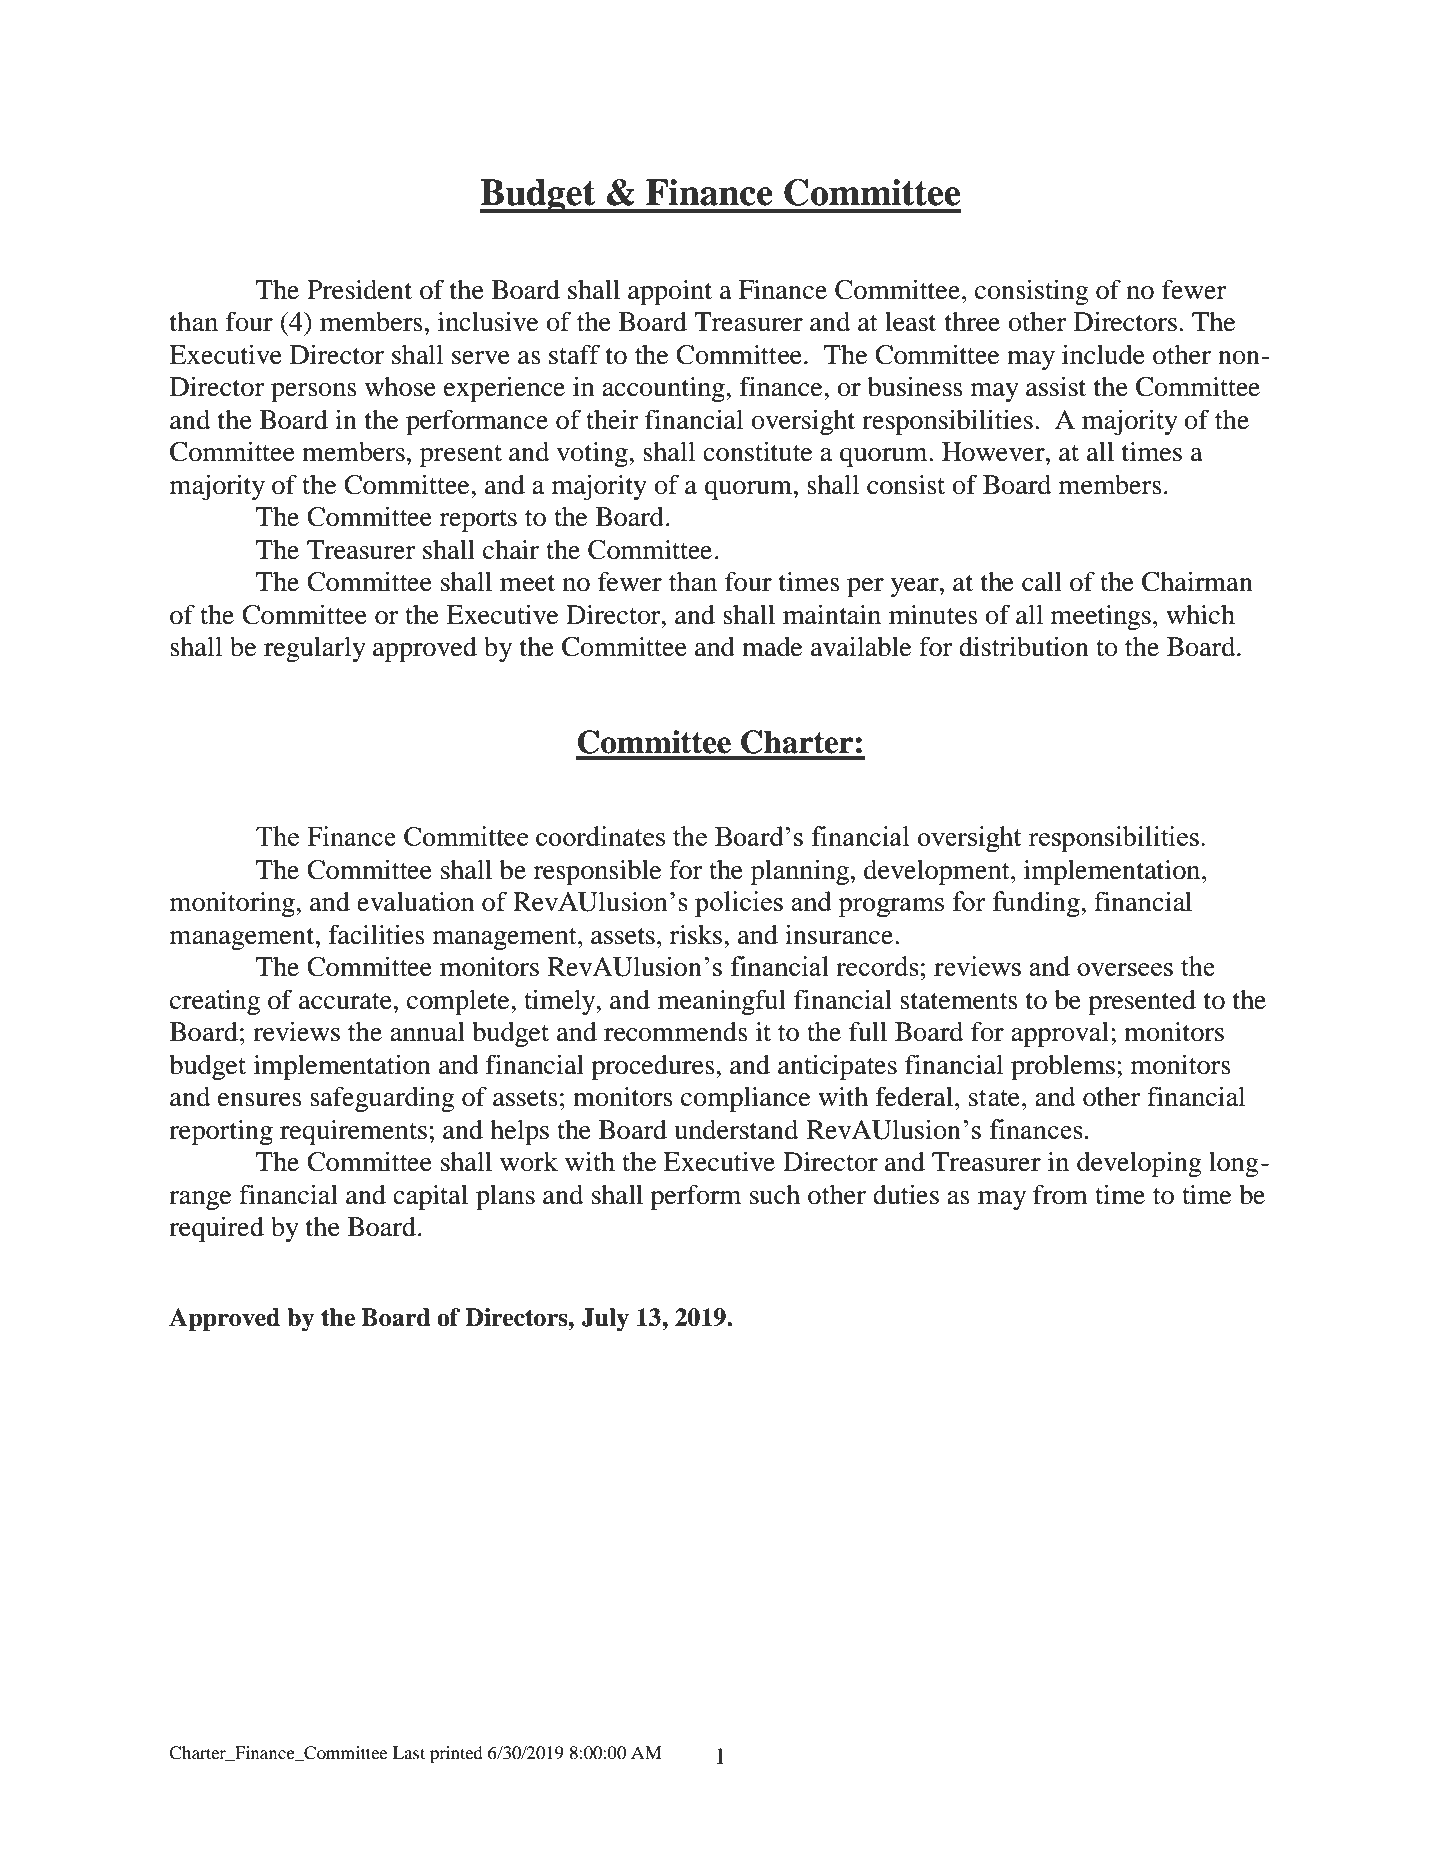 The width and height of the screenshot is (1441, 1865). What do you see at coordinates (775, 1195) in the screenshot?
I see `such` at bounding box center [775, 1195].
